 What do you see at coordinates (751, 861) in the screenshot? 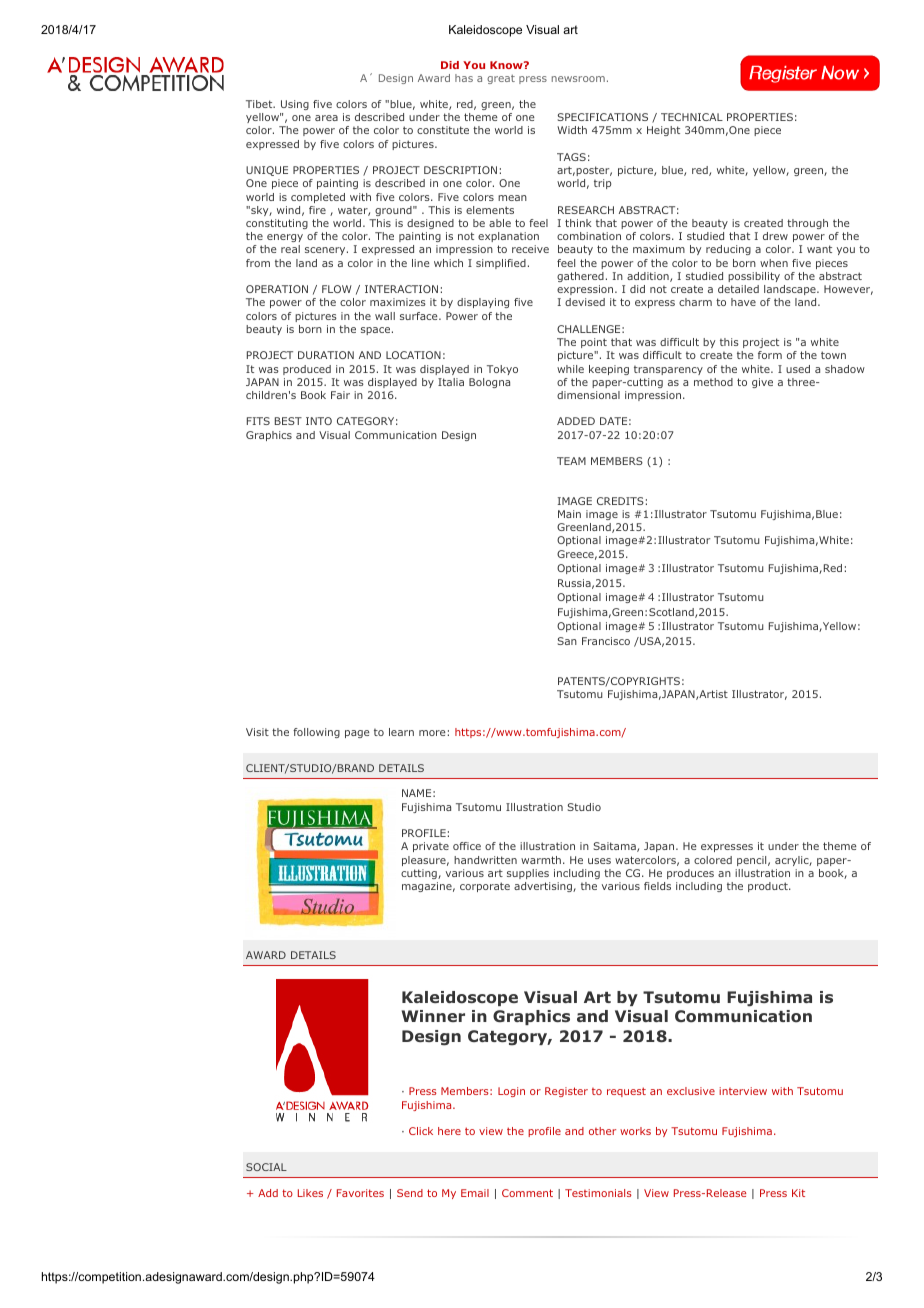
I see `pencil` at bounding box center [751, 861].
